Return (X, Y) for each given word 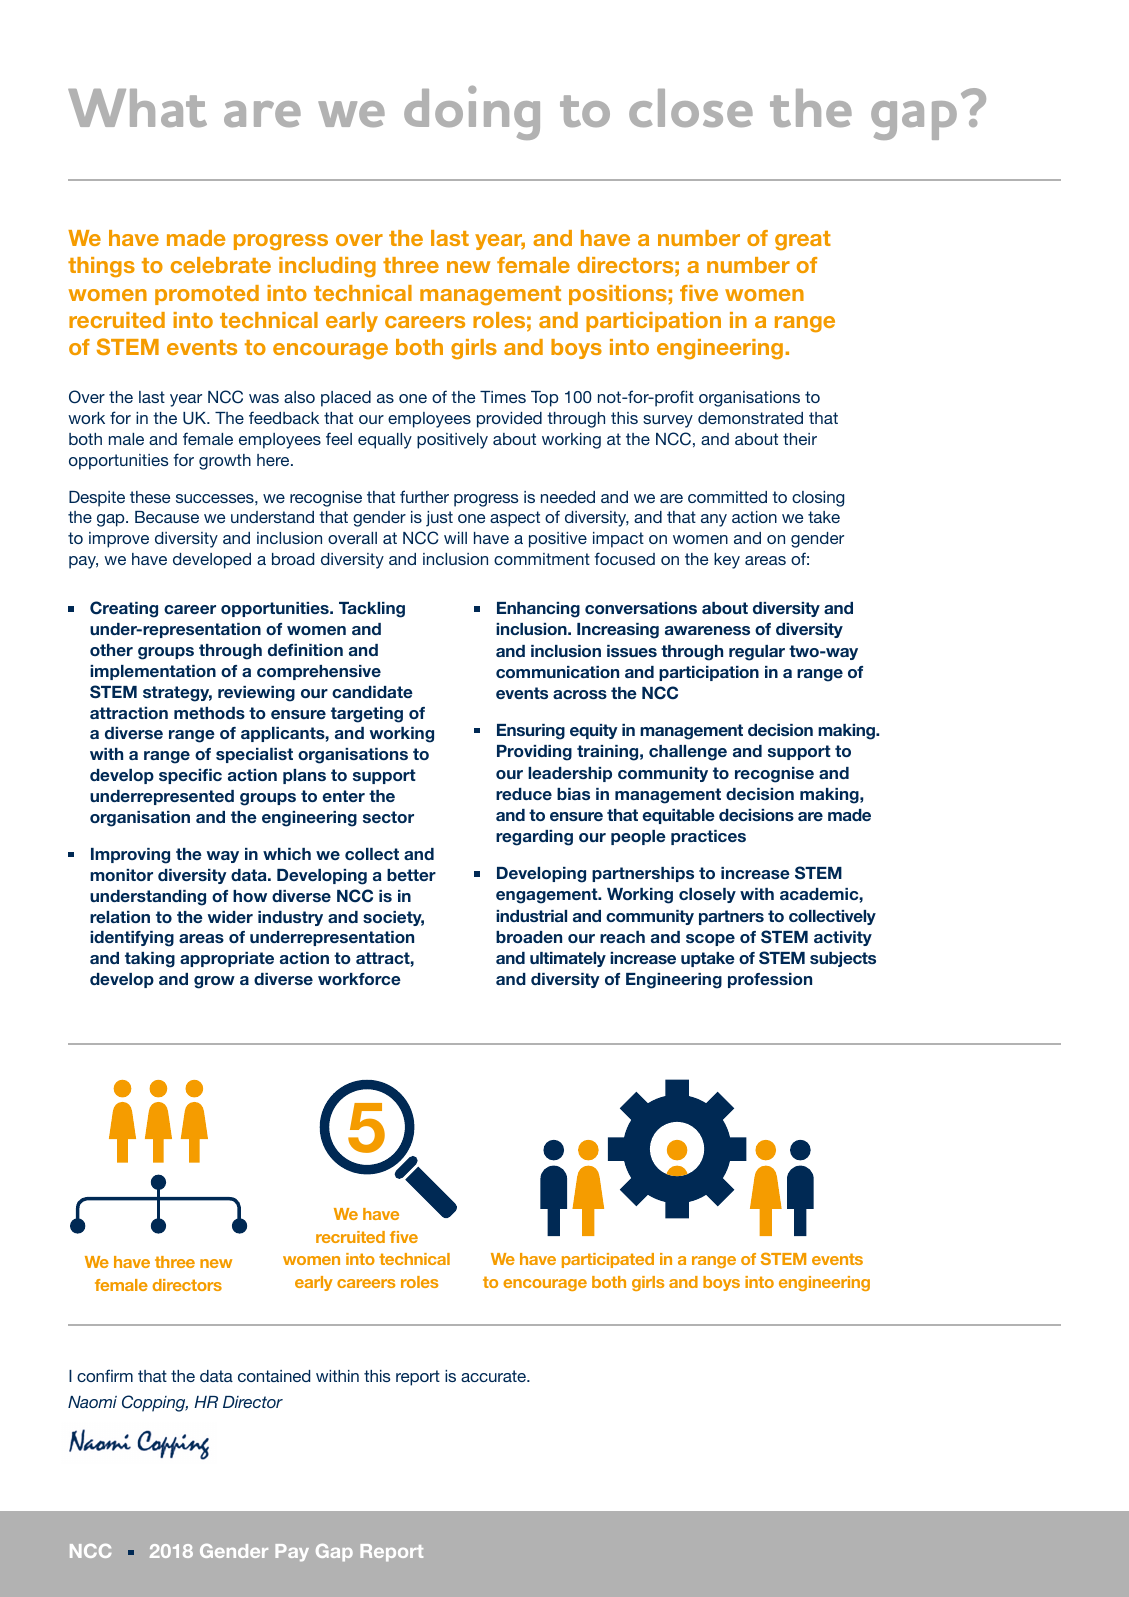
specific (190, 776)
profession (770, 980)
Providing (534, 753)
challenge (688, 753)
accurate (494, 1376)
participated (608, 1260)
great (803, 241)
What (137, 108)
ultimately (568, 959)
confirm (105, 1375)
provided (509, 420)
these (150, 497)
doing (472, 113)
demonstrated (750, 418)
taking (150, 960)
